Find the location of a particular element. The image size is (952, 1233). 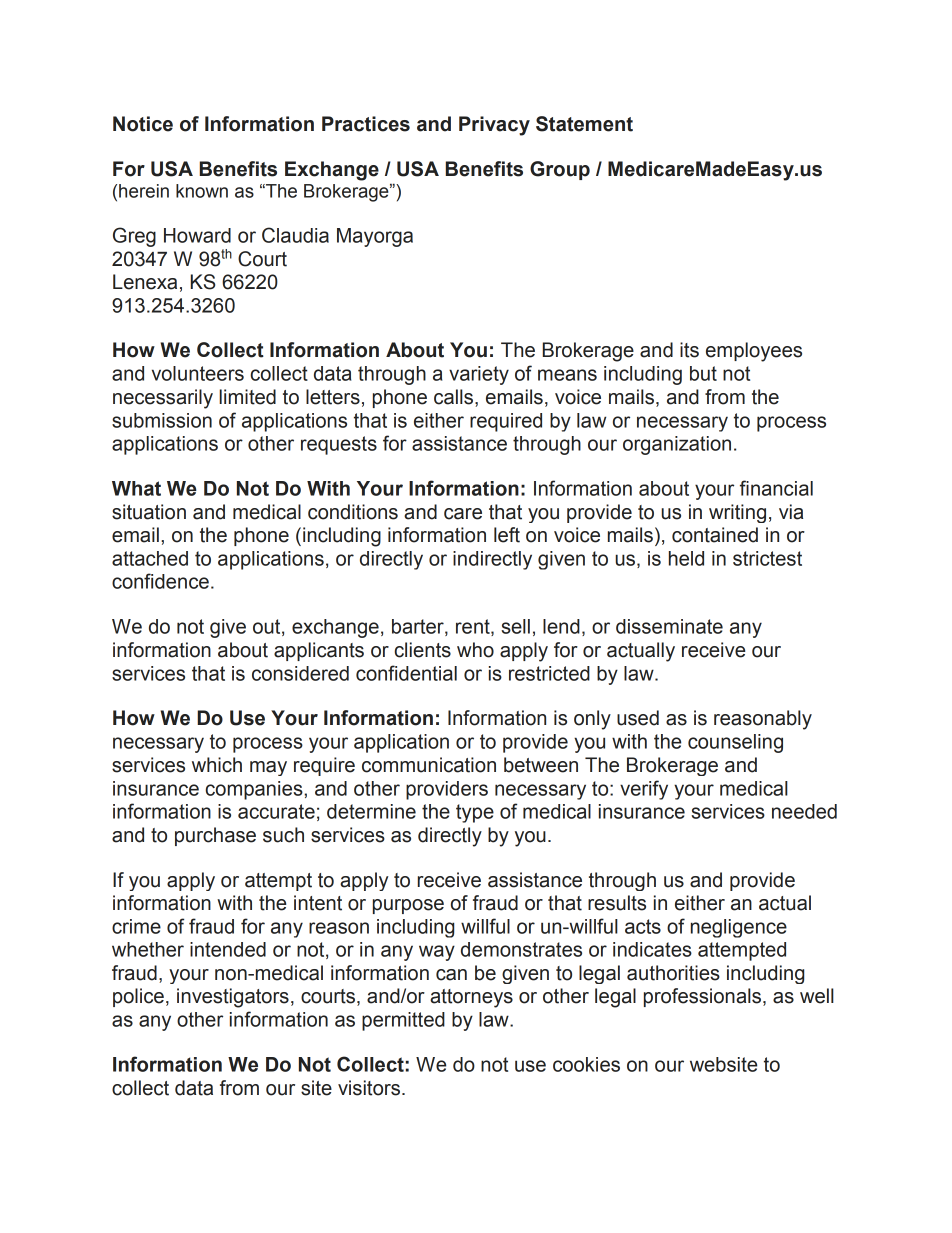

disseminate is located at coordinates (669, 626).
